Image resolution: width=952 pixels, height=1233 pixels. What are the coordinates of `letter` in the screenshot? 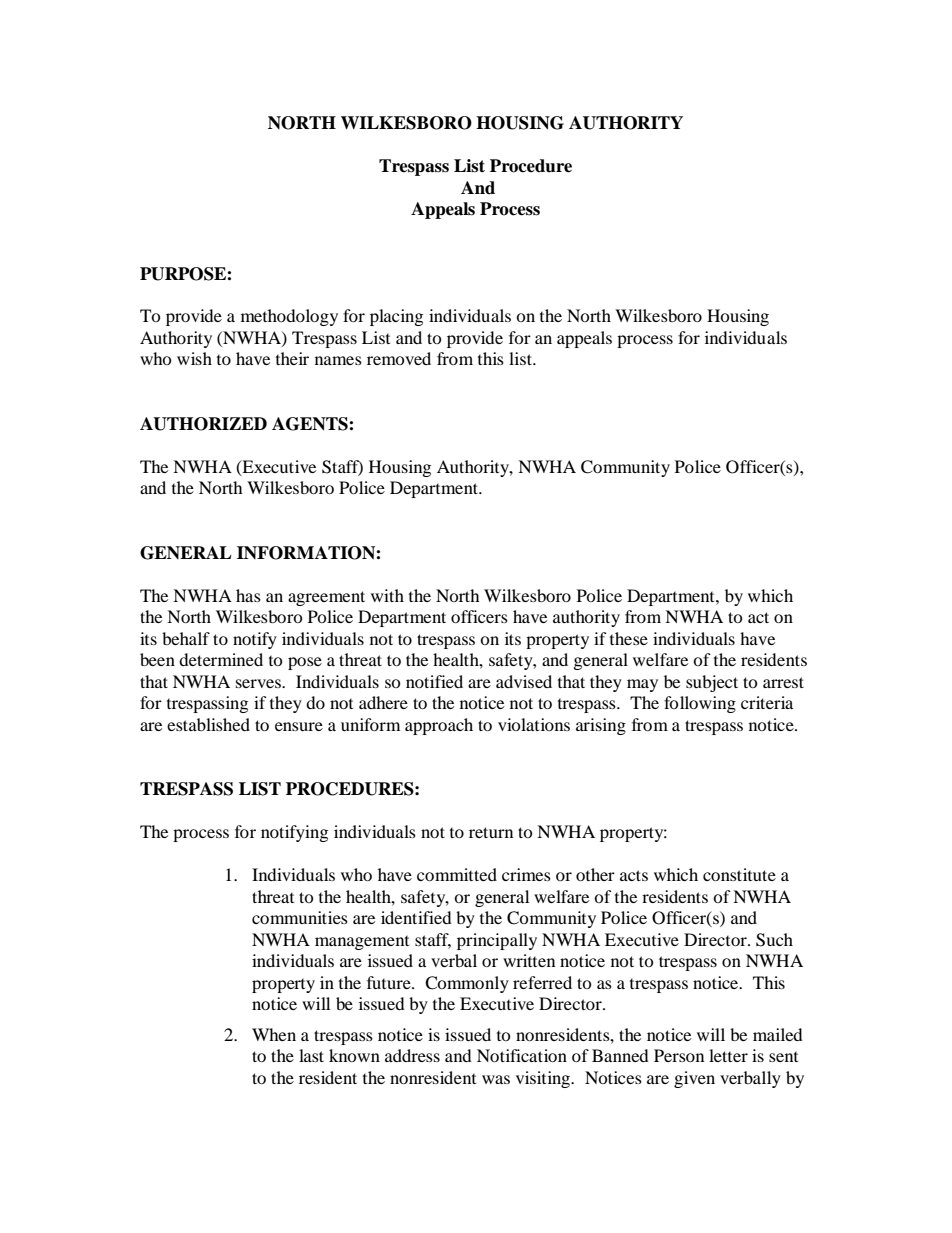 It's located at (728, 1055).
